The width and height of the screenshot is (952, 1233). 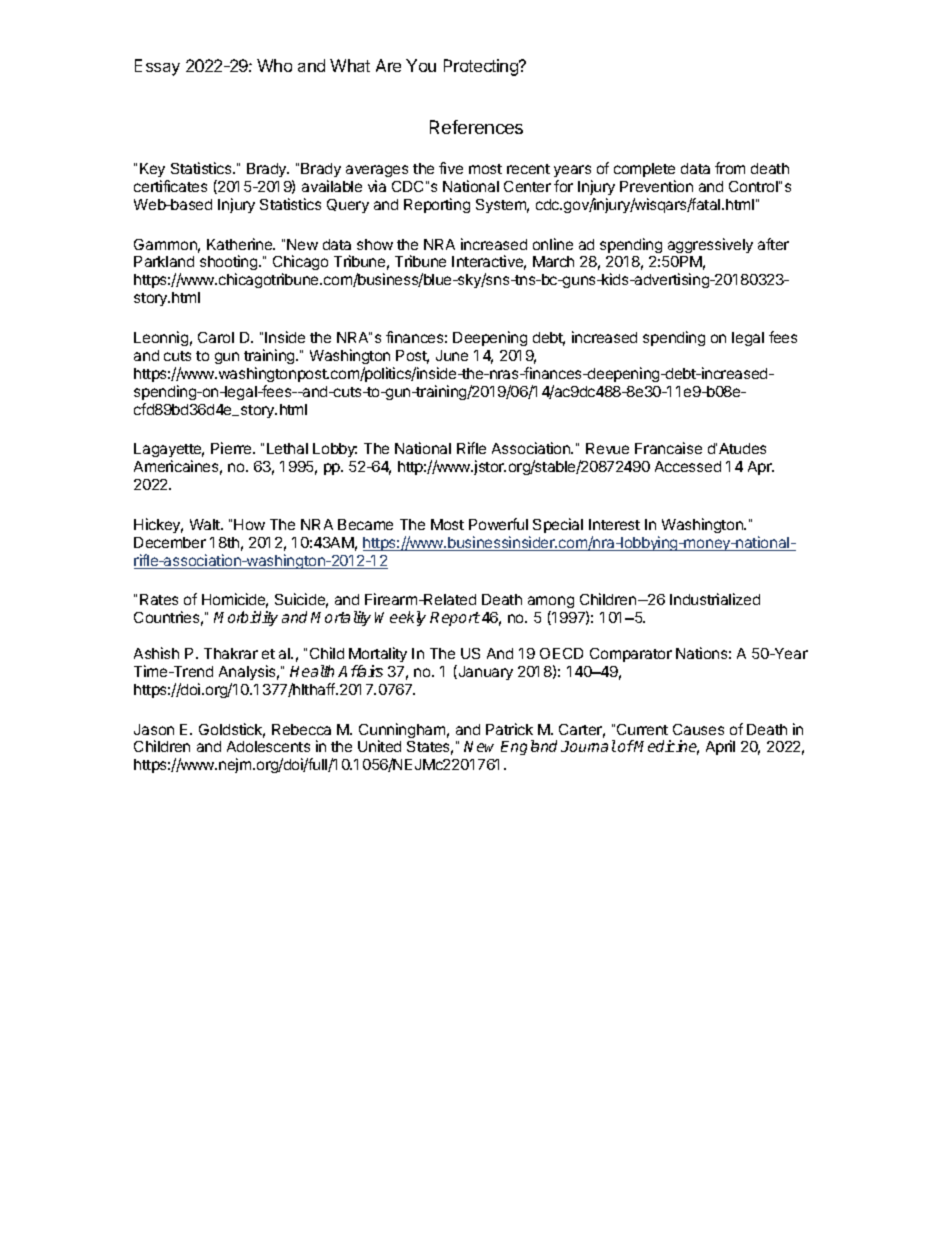 I want to click on Adolescents, so click(x=268, y=746).
